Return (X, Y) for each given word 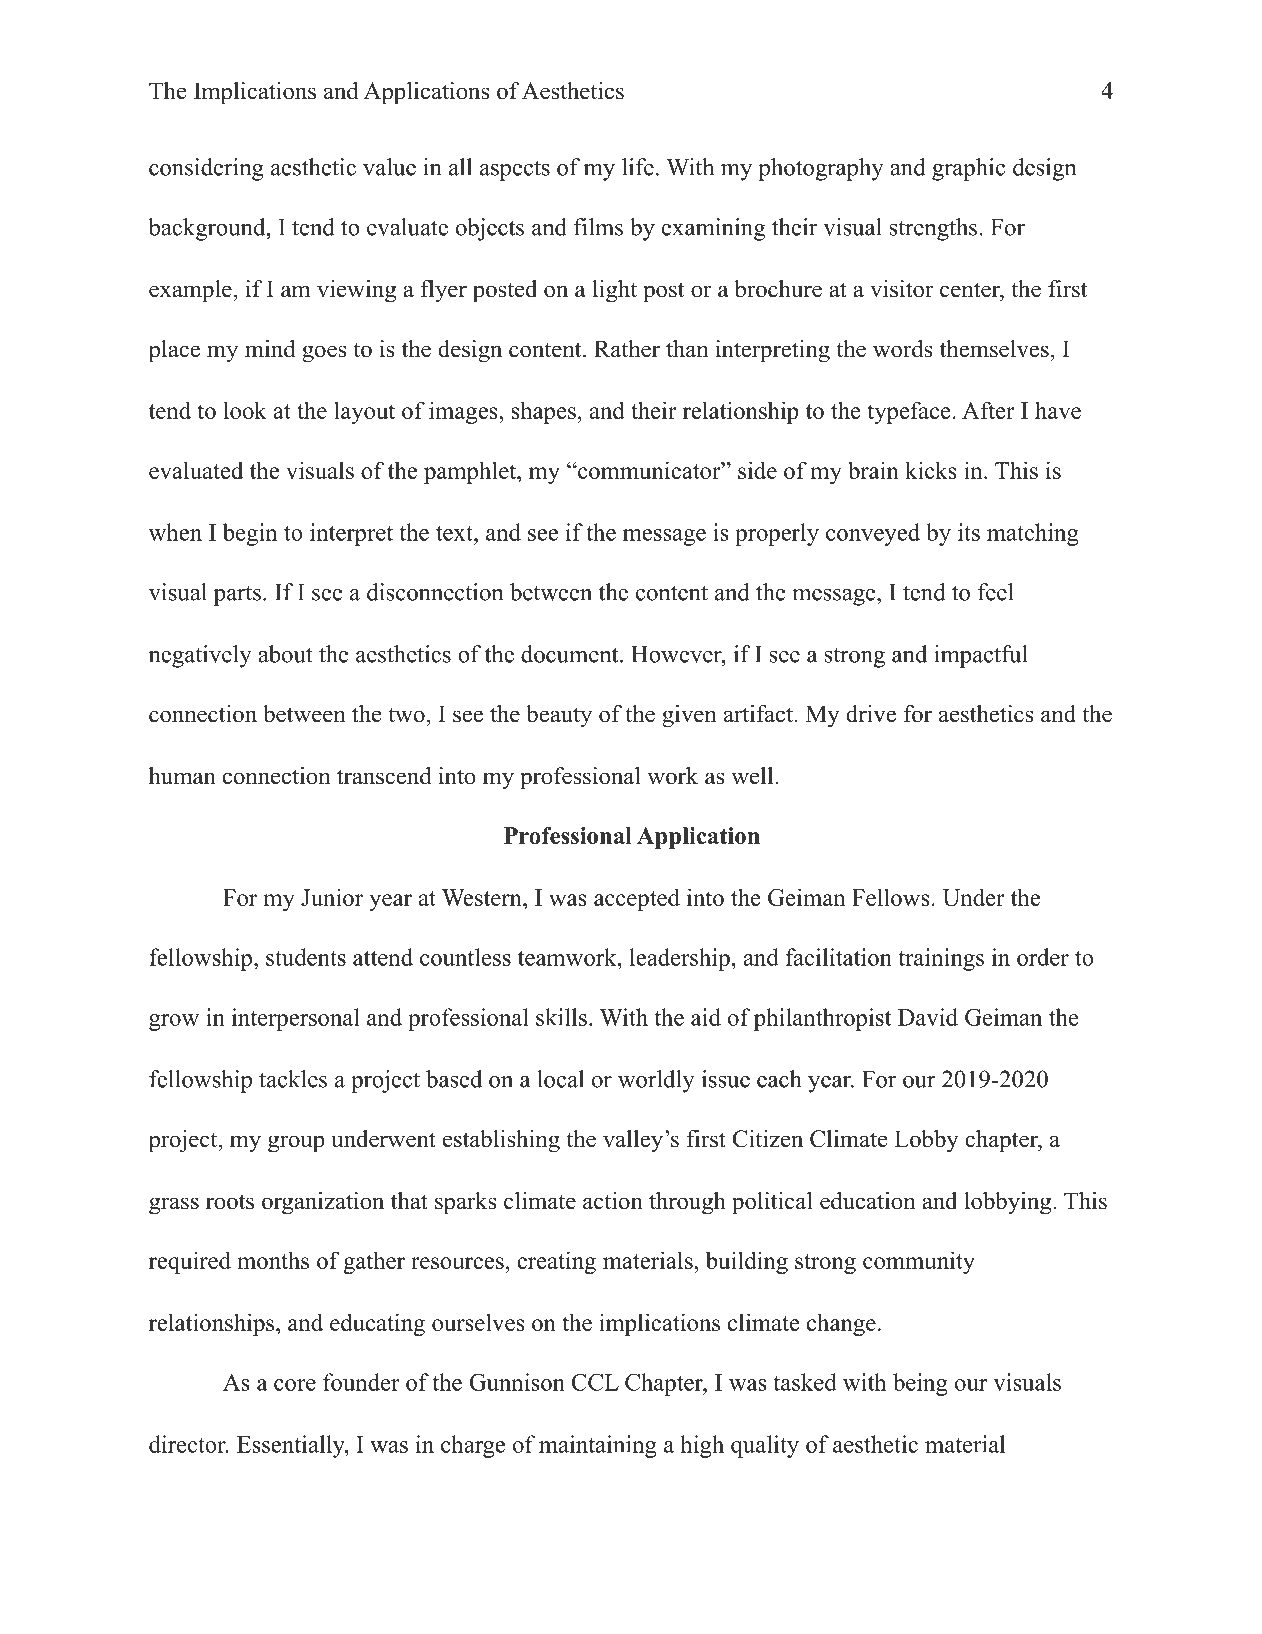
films (598, 227)
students (306, 957)
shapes (543, 412)
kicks (931, 470)
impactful (981, 656)
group (296, 1144)
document (571, 654)
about (285, 654)
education (868, 1201)
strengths (933, 229)
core (295, 1385)
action (613, 1201)
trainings (941, 959)
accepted (637, 899)
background (208, 229)
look (245, 410)
